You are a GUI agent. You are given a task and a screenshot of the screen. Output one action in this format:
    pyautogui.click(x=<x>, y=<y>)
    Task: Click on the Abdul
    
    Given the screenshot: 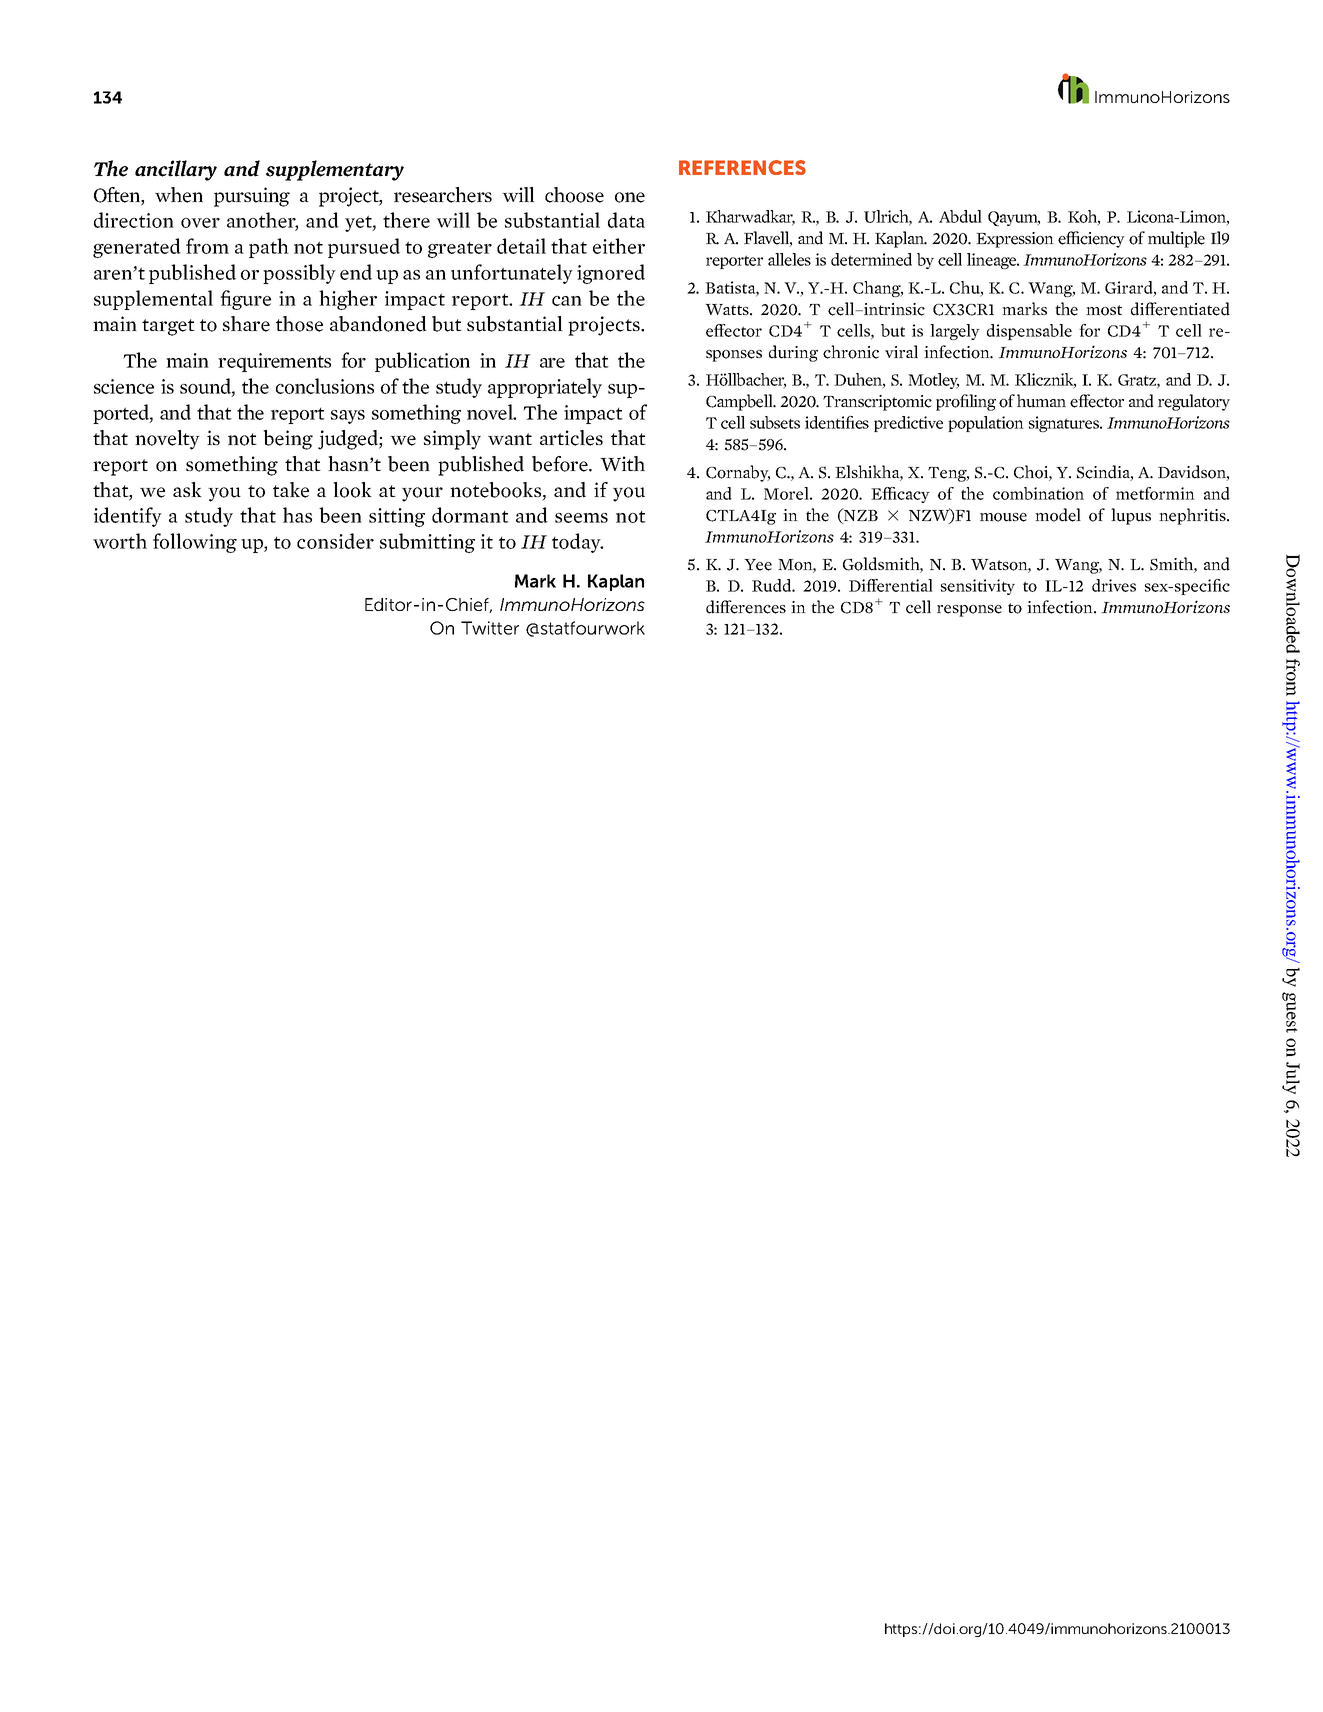 What is the action you would take?
    pyautogui.click(x=960, y=216)
